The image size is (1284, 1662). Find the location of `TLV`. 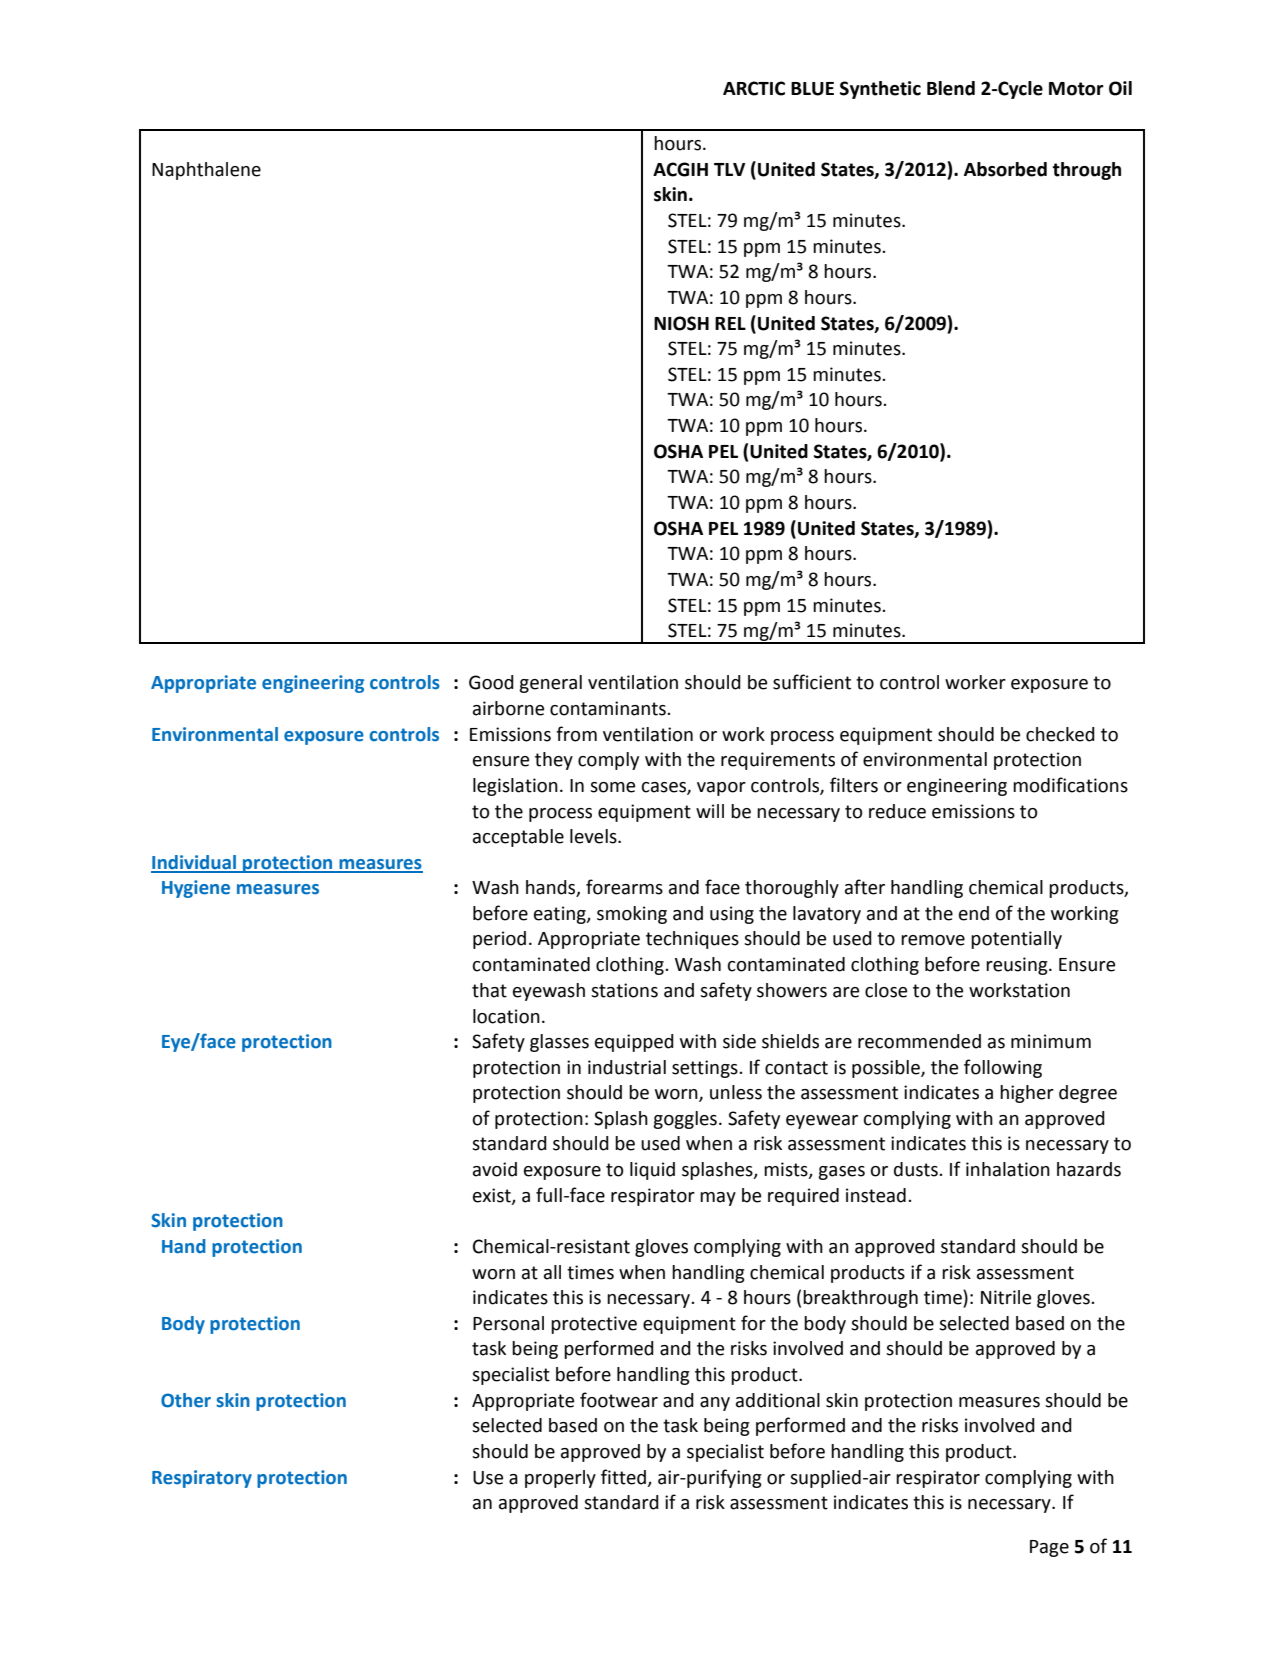

TLV is located at coordinates (729, 169).
